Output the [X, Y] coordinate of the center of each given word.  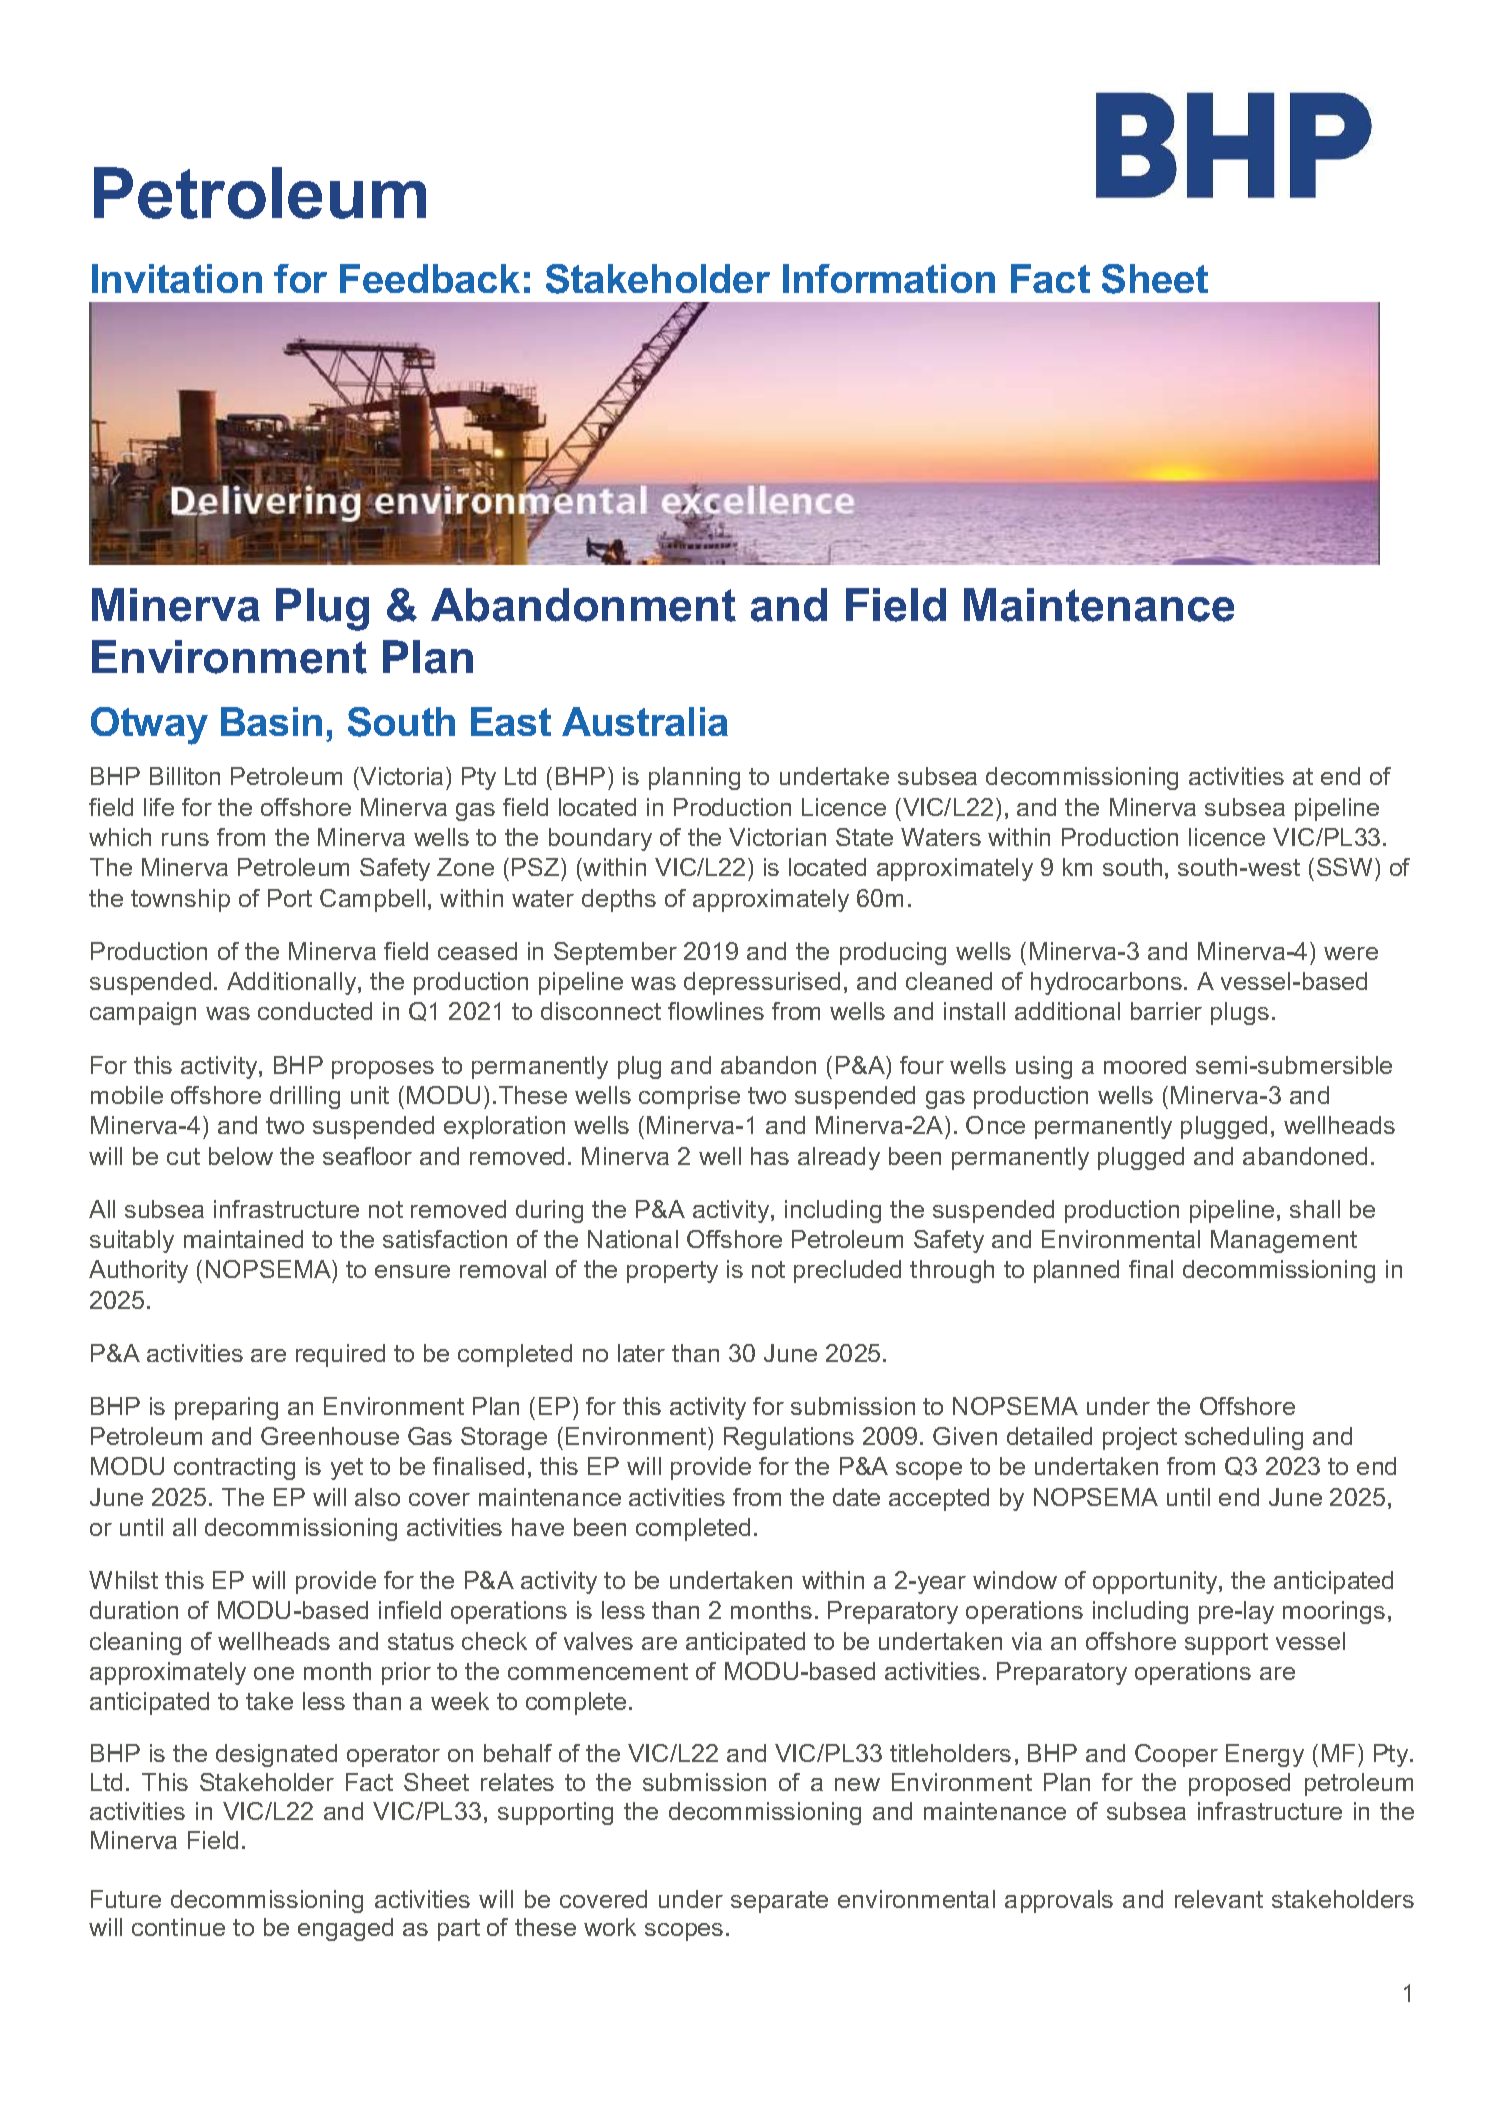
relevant [1219, 1899]
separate [779, 1902]
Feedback [430, 278]
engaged [345, 1929]
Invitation [177, 278]
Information [889, 278]
